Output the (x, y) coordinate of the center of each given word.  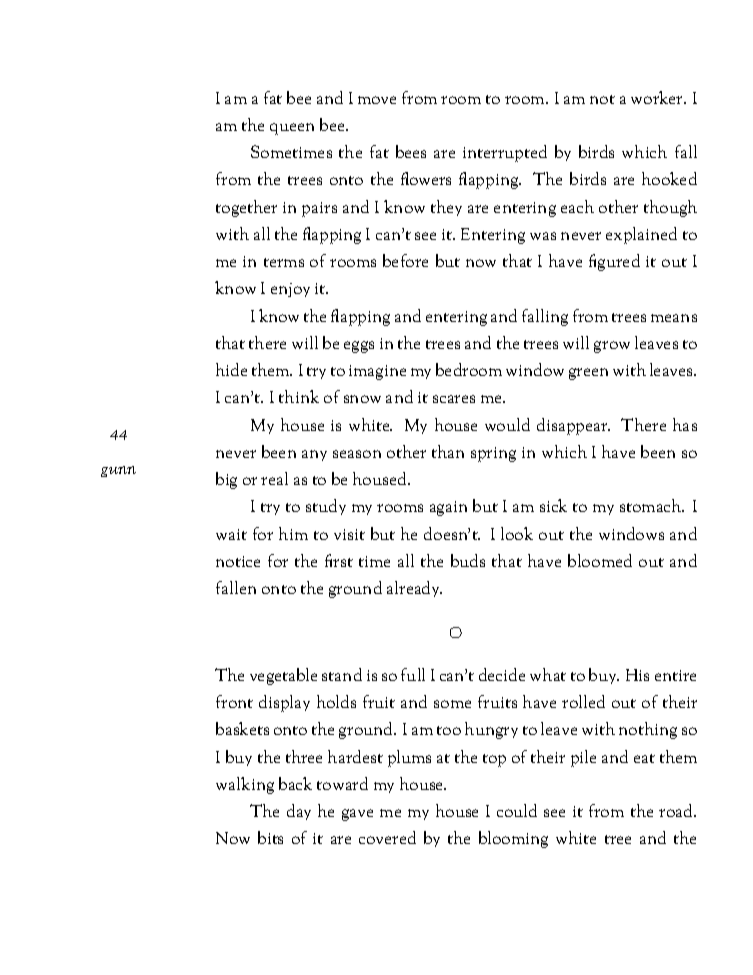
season (357, 454)
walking (245, 785)
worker (658, 97)
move (377, 100)
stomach (652, 505)
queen (292, 129)
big (226, 480)
